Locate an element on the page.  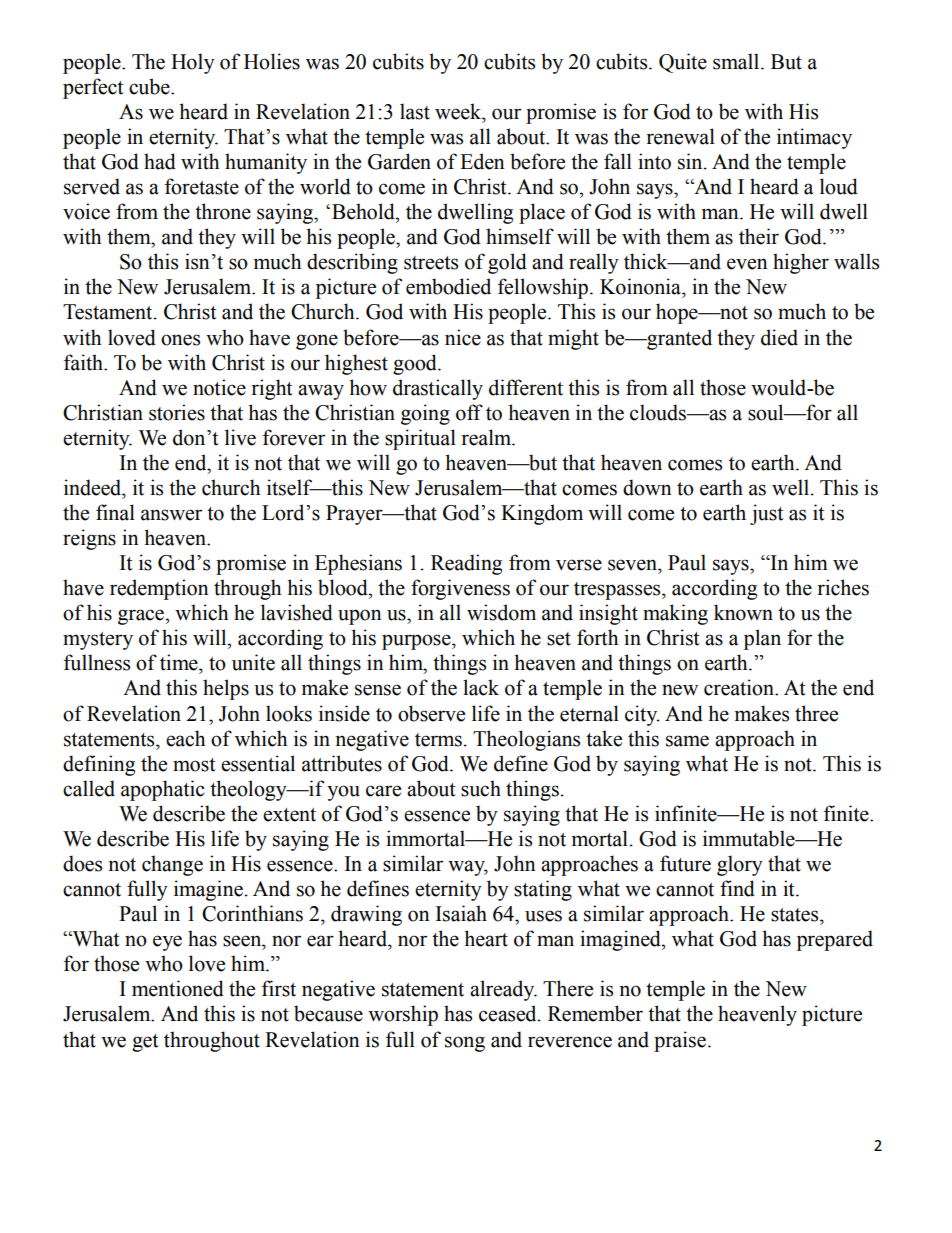
down is located at coordinates (647, 487).
